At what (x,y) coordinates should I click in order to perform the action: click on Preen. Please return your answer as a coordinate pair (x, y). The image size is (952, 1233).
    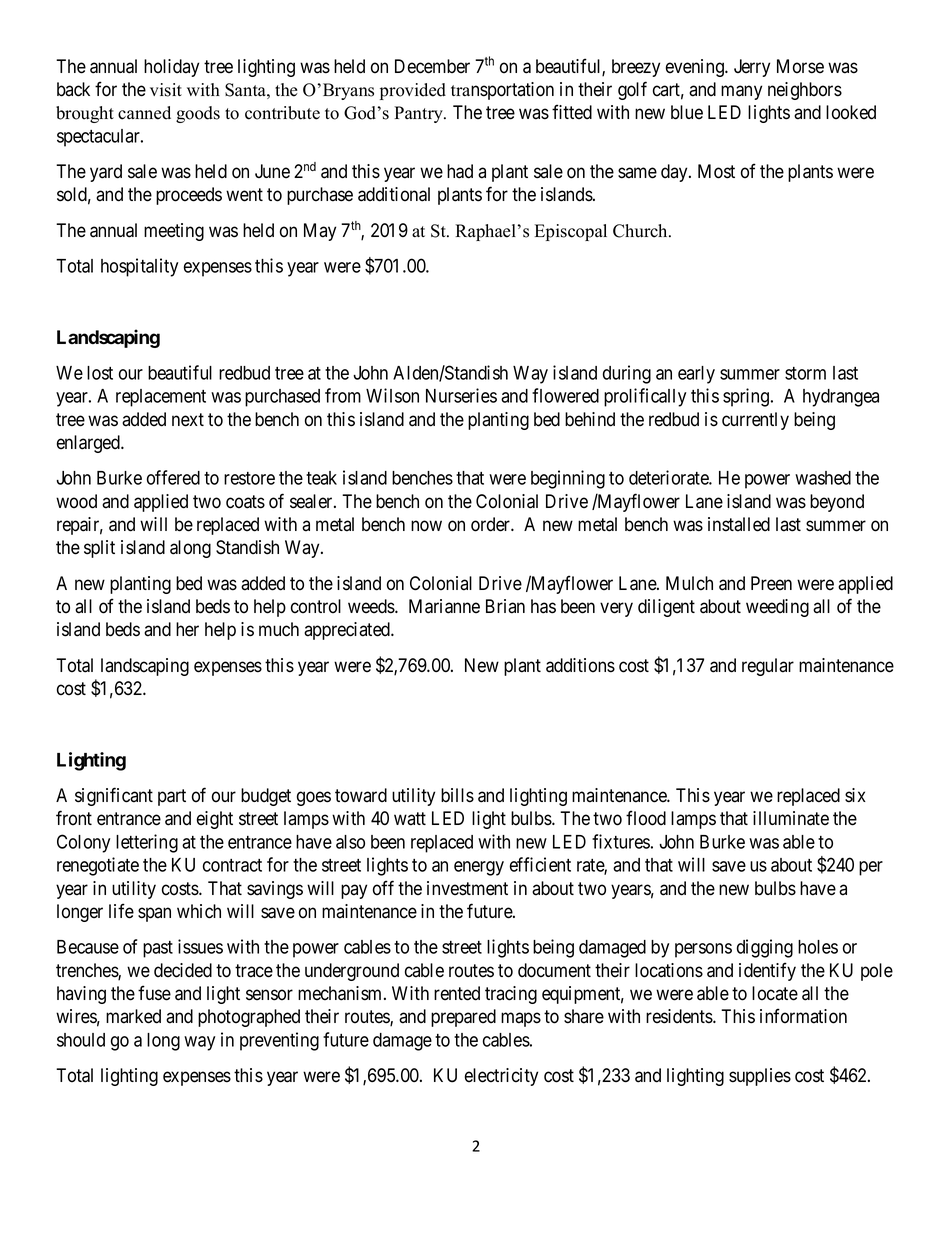
    Looking at the image, I should click on (771, 583).
